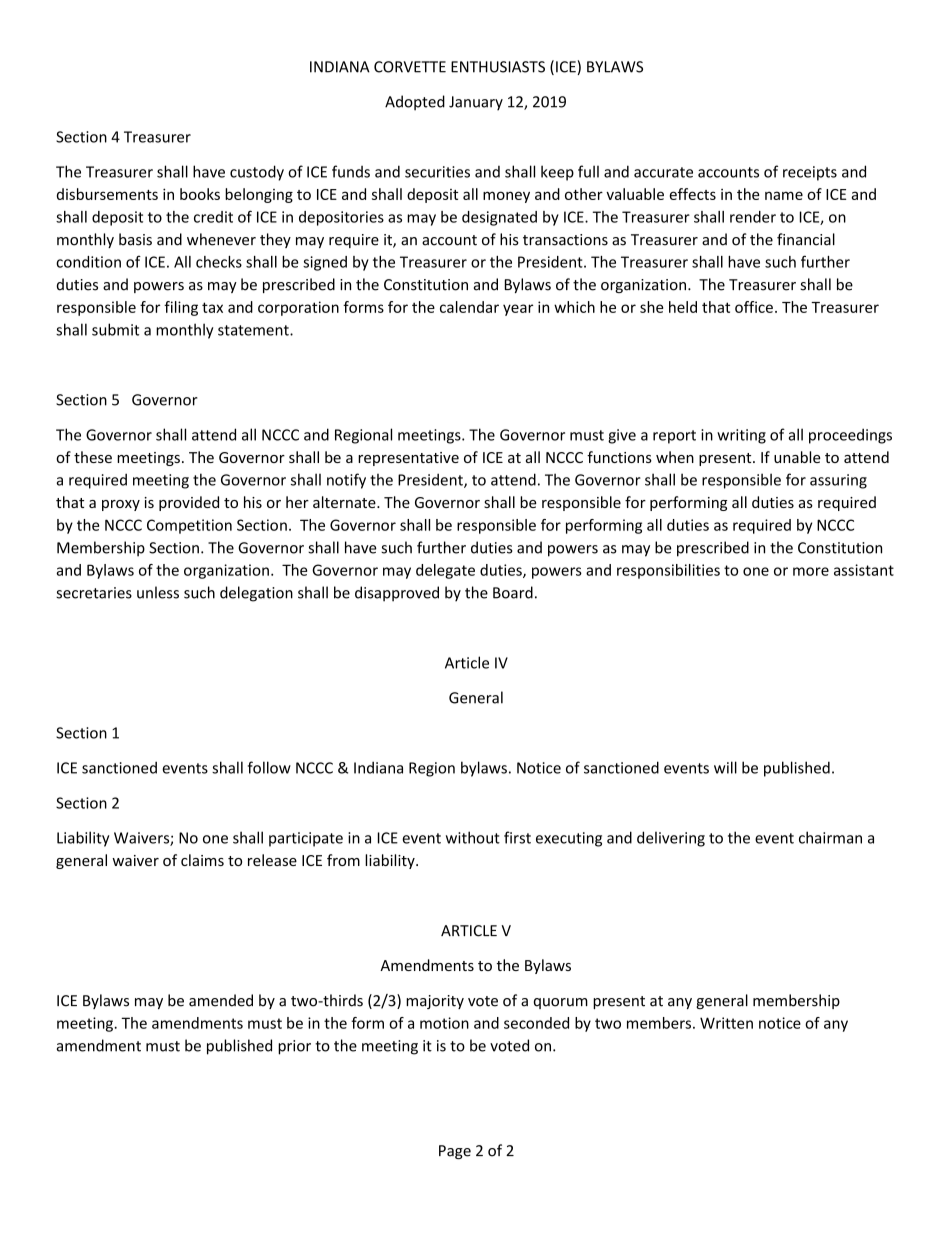  What do you see at coordinates (257, 173) in the image?
I see `custody` at bounding box center [257, 173].
